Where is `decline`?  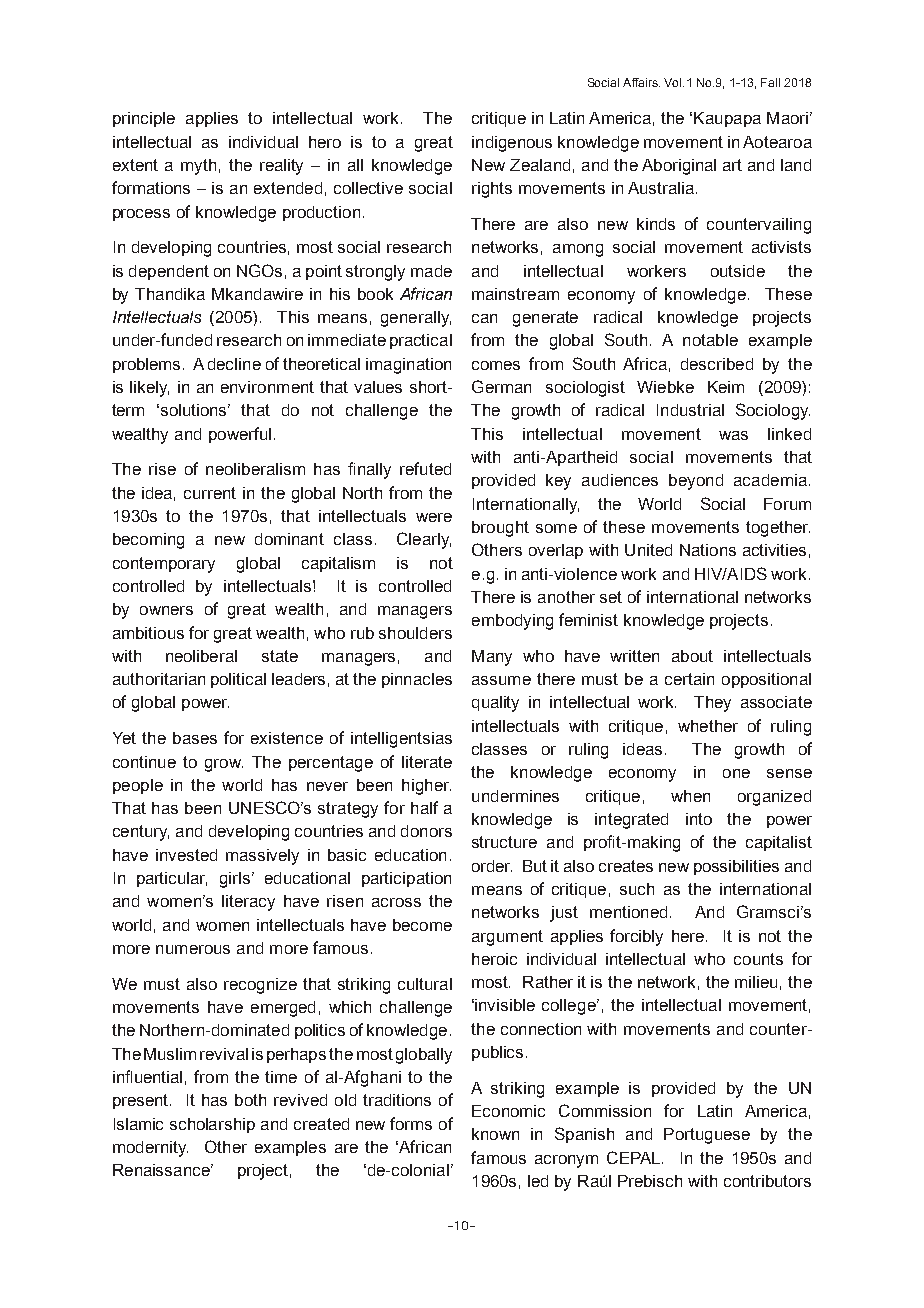
decline is located at coordinates (234, 364).
